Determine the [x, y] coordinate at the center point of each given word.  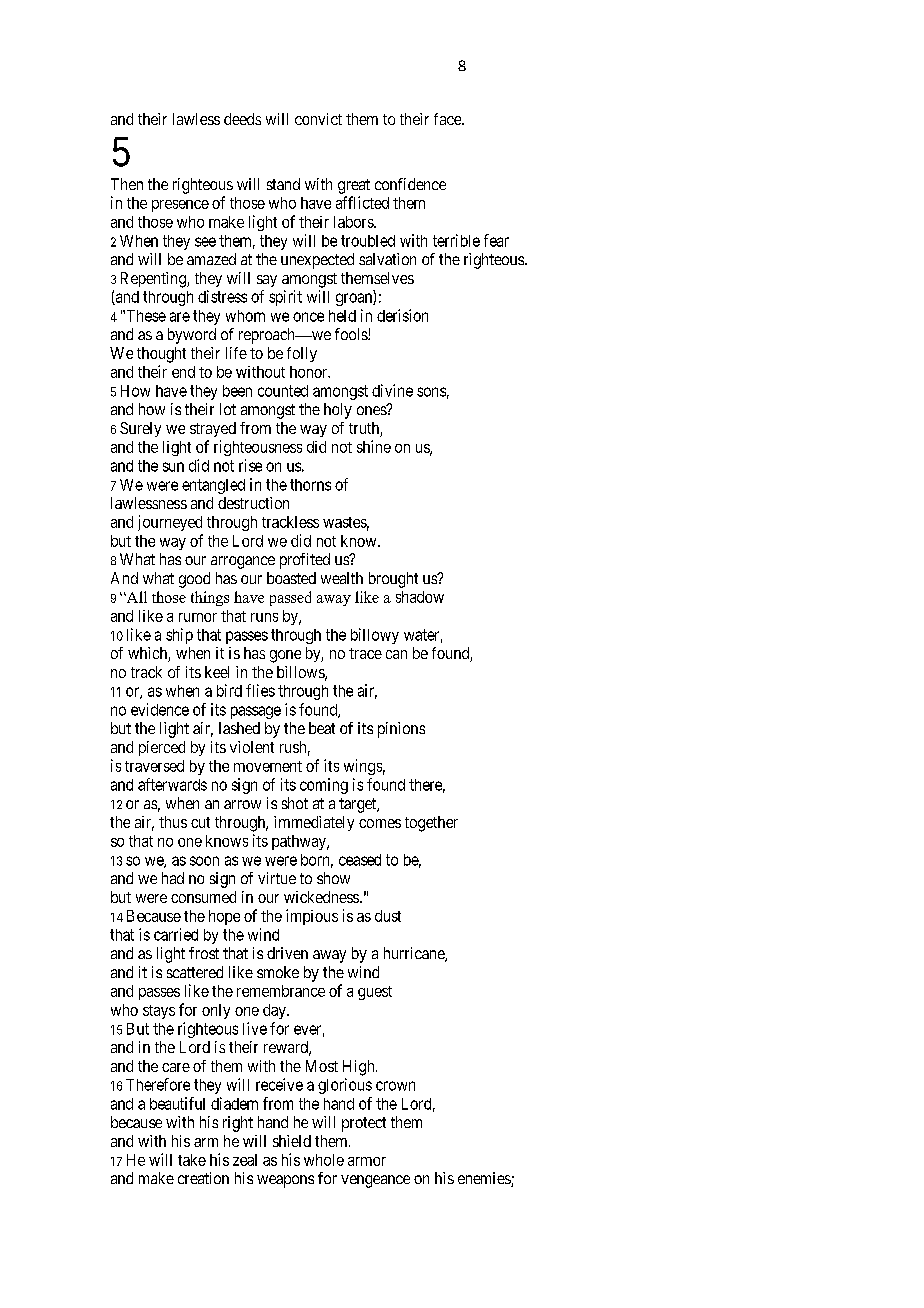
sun [173, 467]
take [192, 1160]
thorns [310, 485]
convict [318, 119]
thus [173, 822]
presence [180, 206]
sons [431, 392]
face [448, 119]
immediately [314, 823]
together [431, 824]
